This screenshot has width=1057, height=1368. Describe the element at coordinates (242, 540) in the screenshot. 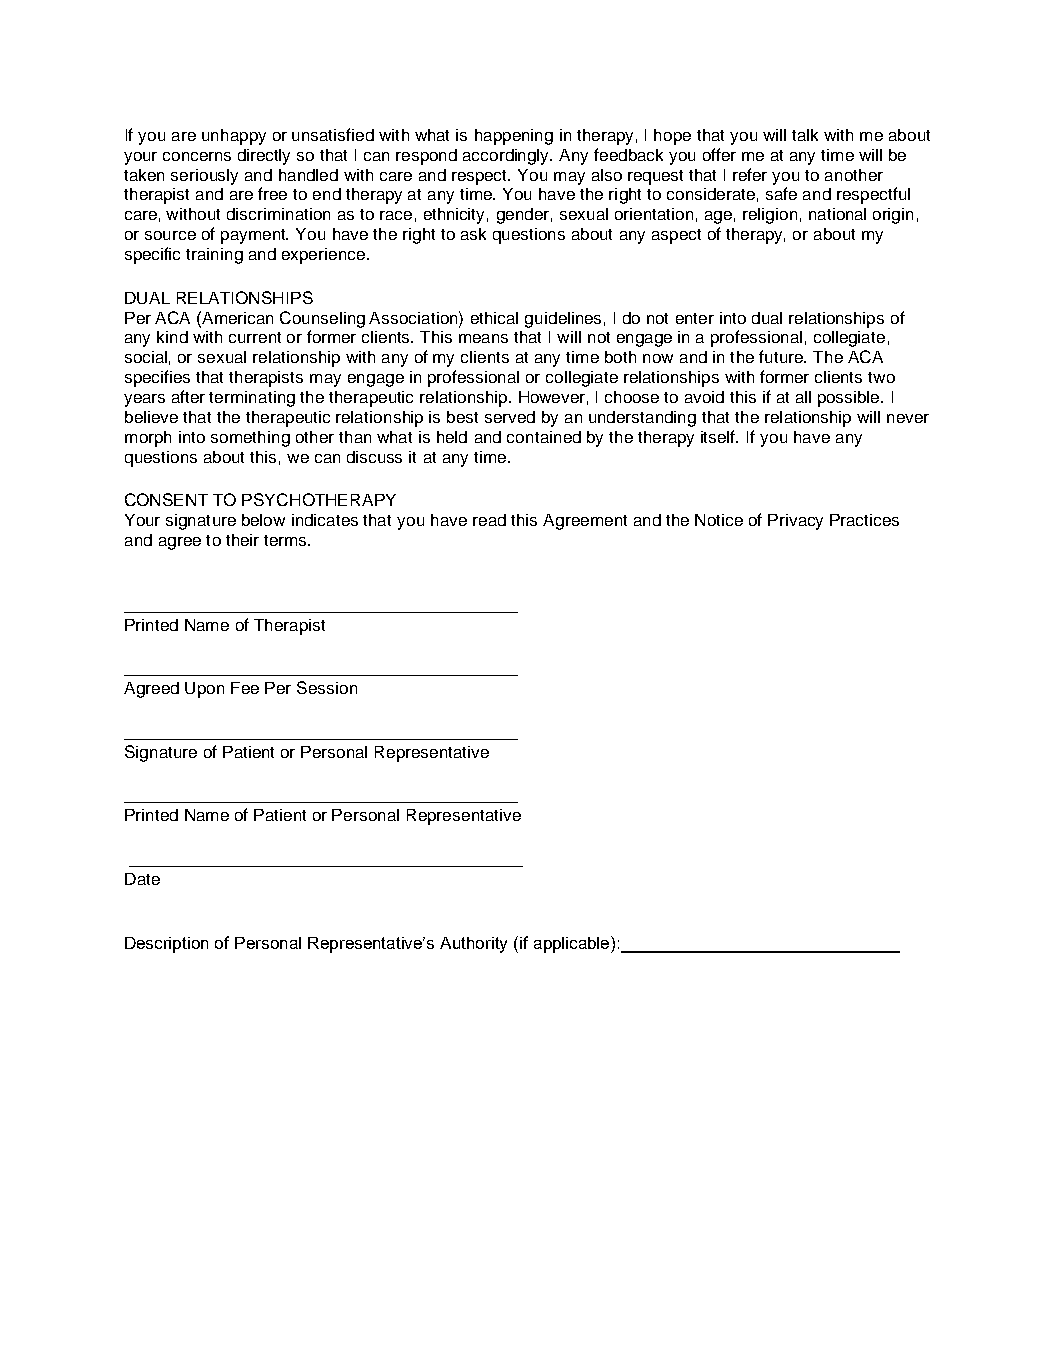

I see `their` at that location.
